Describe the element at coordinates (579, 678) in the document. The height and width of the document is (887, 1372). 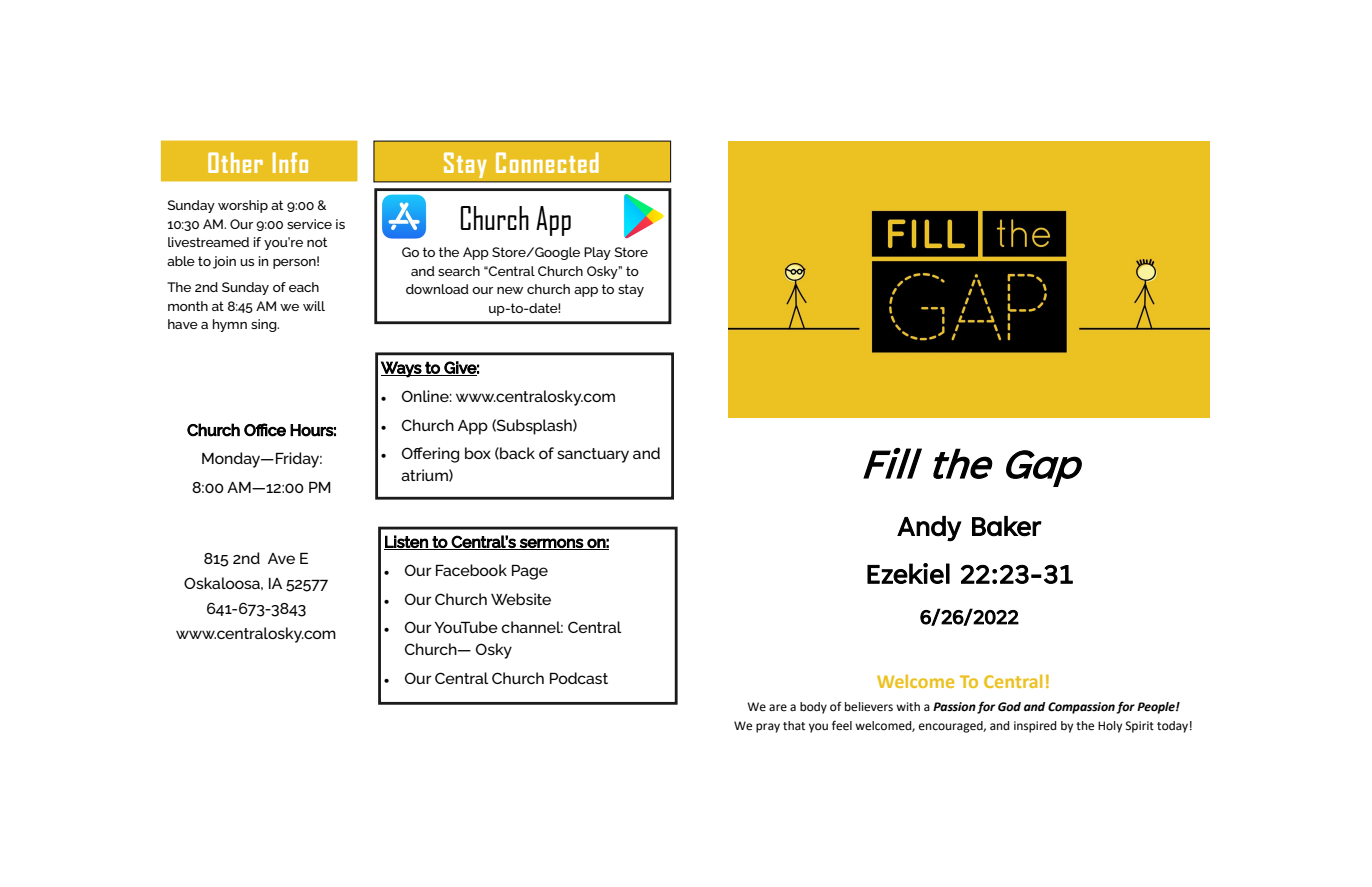
I see `Podcast` at that location.
